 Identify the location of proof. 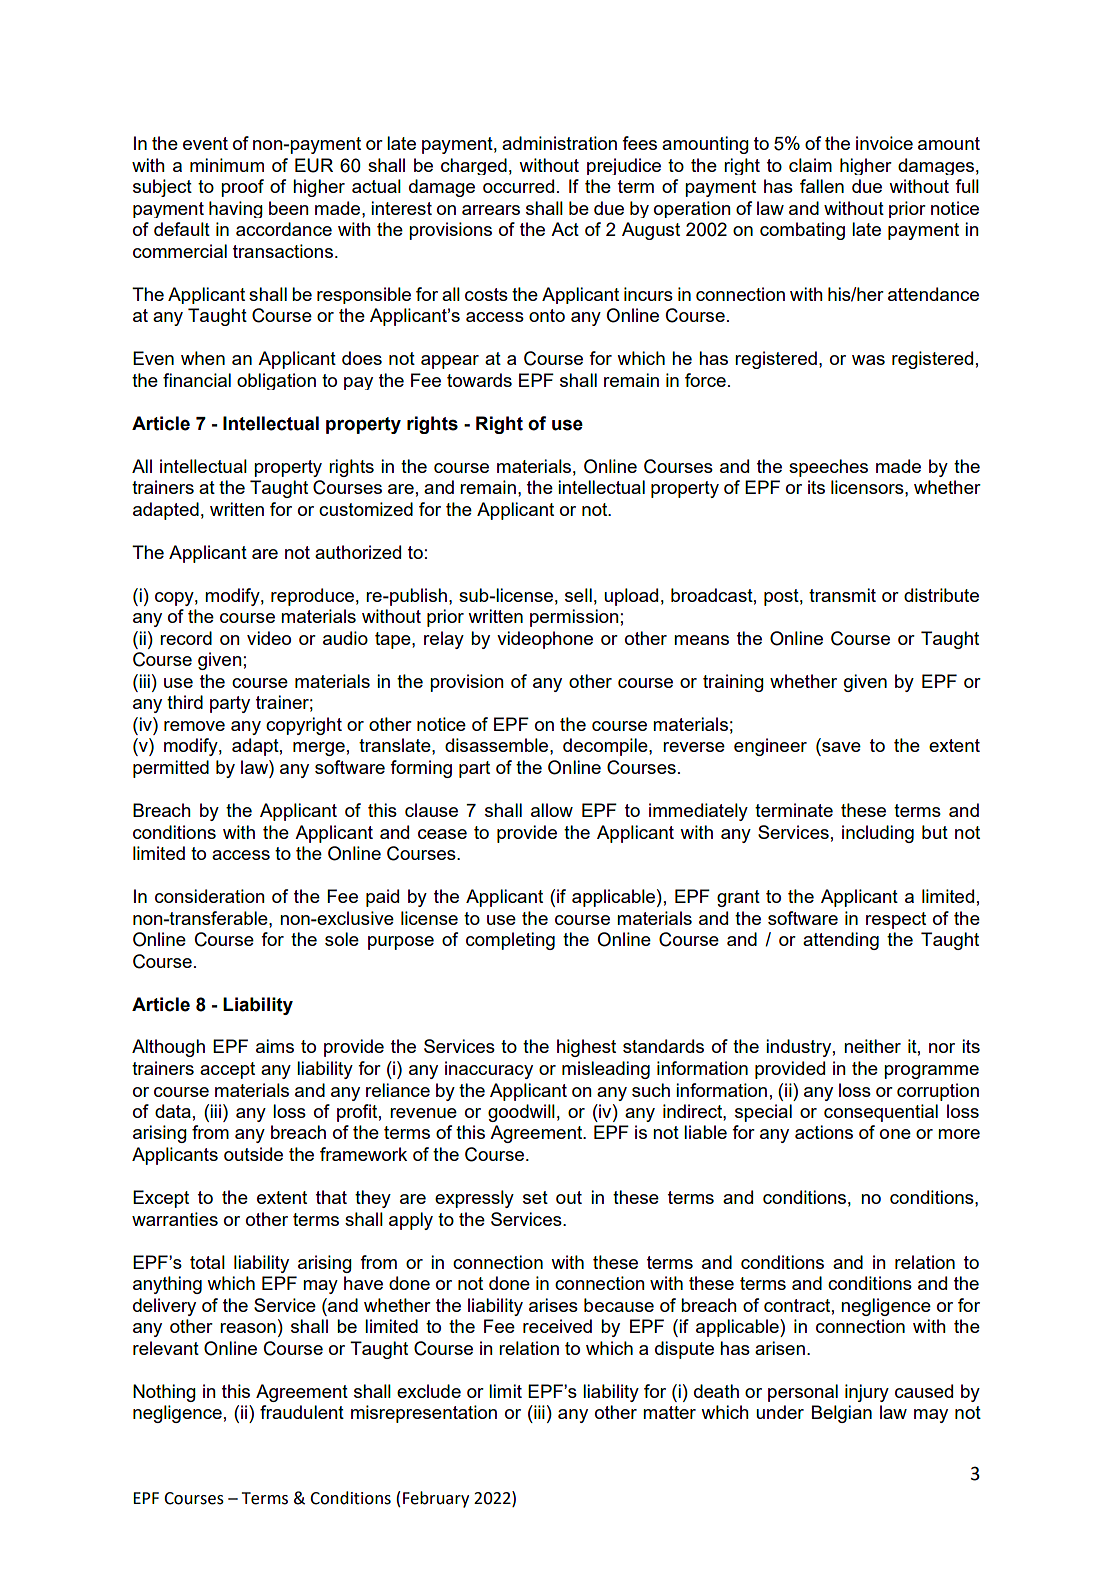
(242, 188).
